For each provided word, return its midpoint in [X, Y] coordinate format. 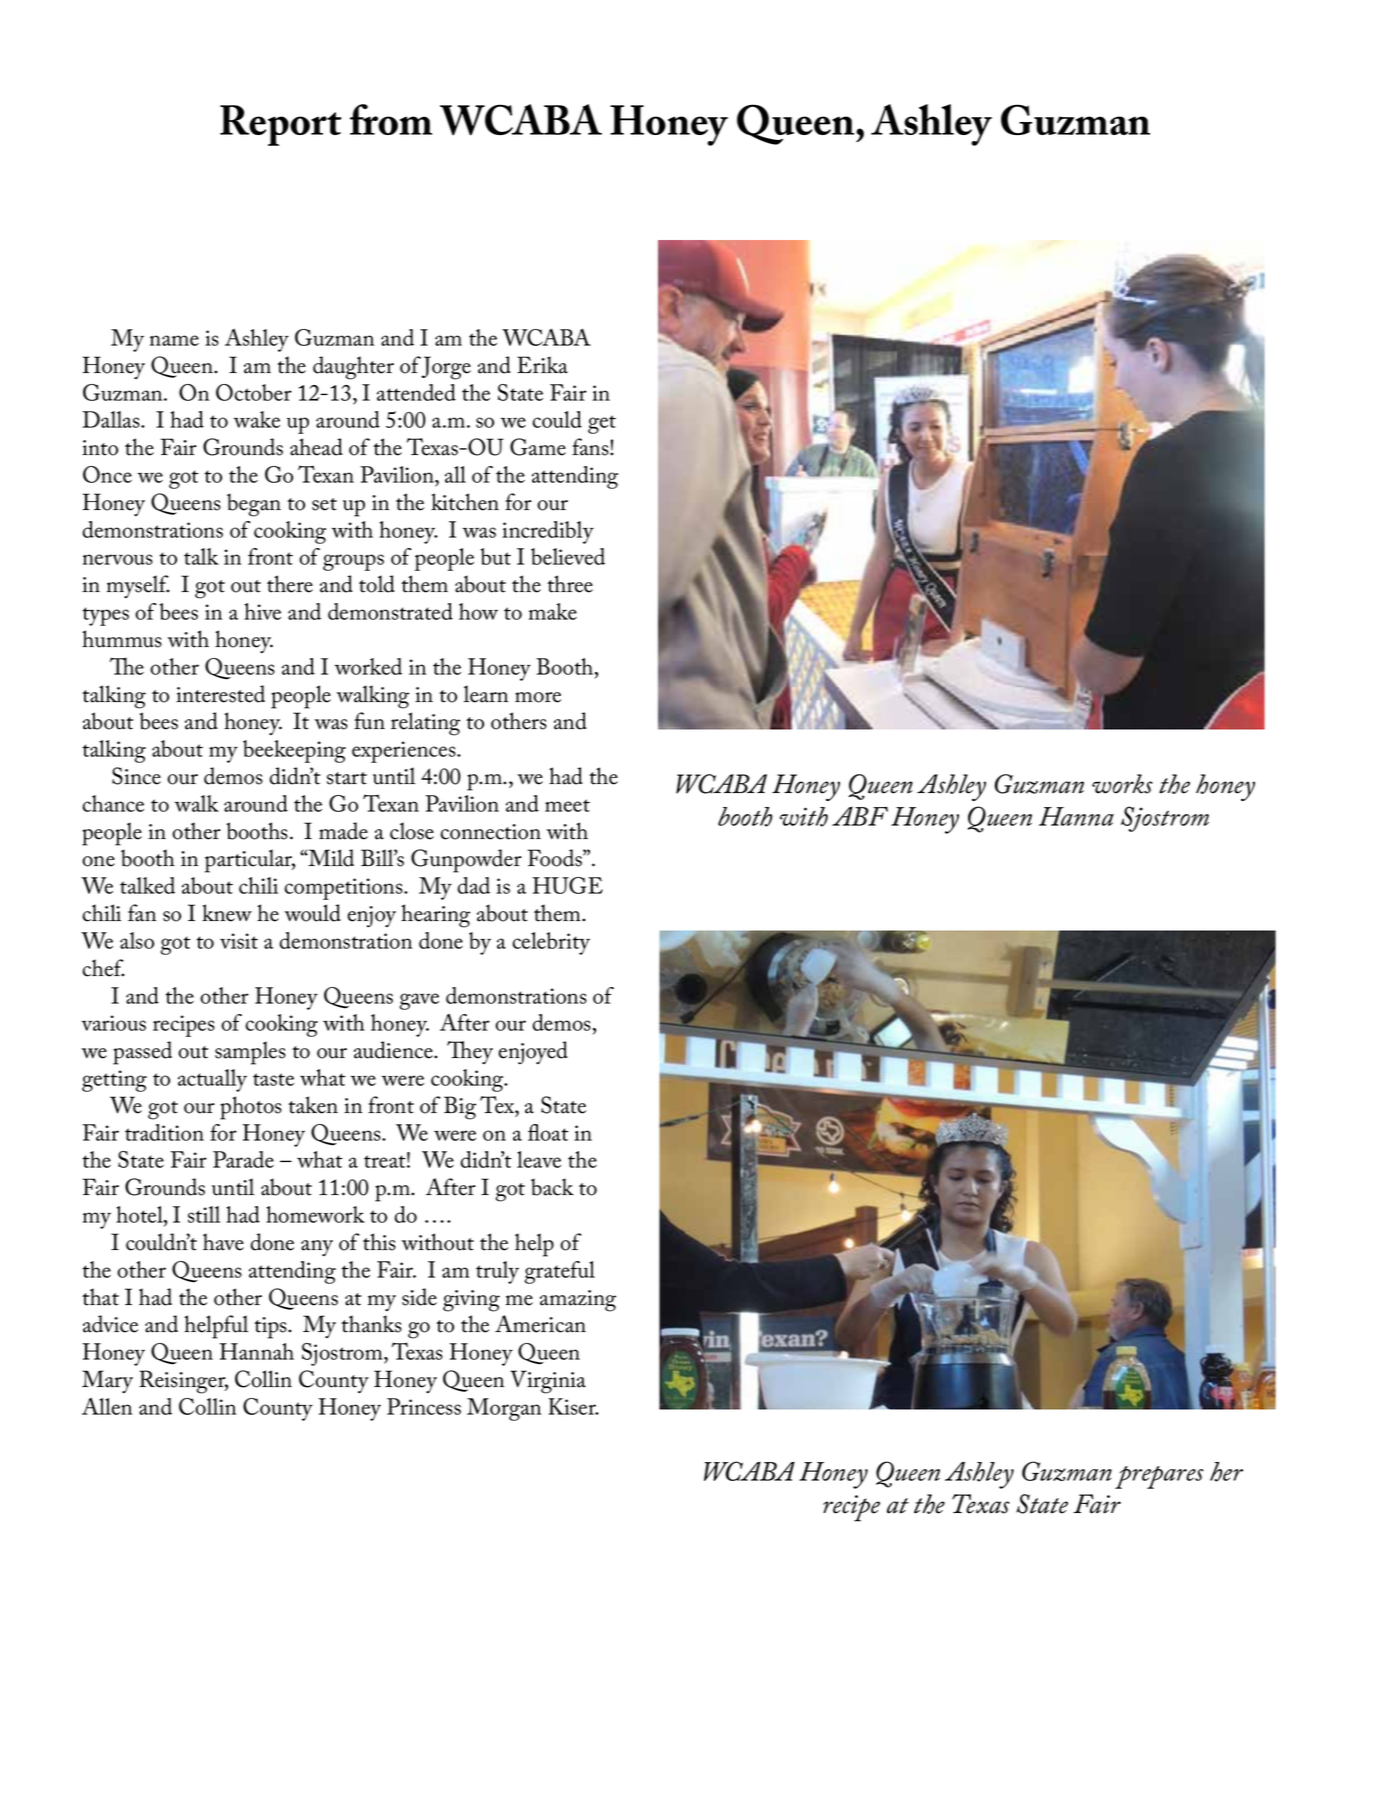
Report [280, 125]
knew [227, 913]
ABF [860, 816]
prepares [1159, 1477]
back [552, 1187]
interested [220, 694]
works [1122, 784]
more [538, 697]
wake [256, 419]
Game [538, 447]
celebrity [551, 943]
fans [591, 447]
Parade [243, 1159]
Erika [542, 365]
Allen [107, 1406]
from [391, 119]
